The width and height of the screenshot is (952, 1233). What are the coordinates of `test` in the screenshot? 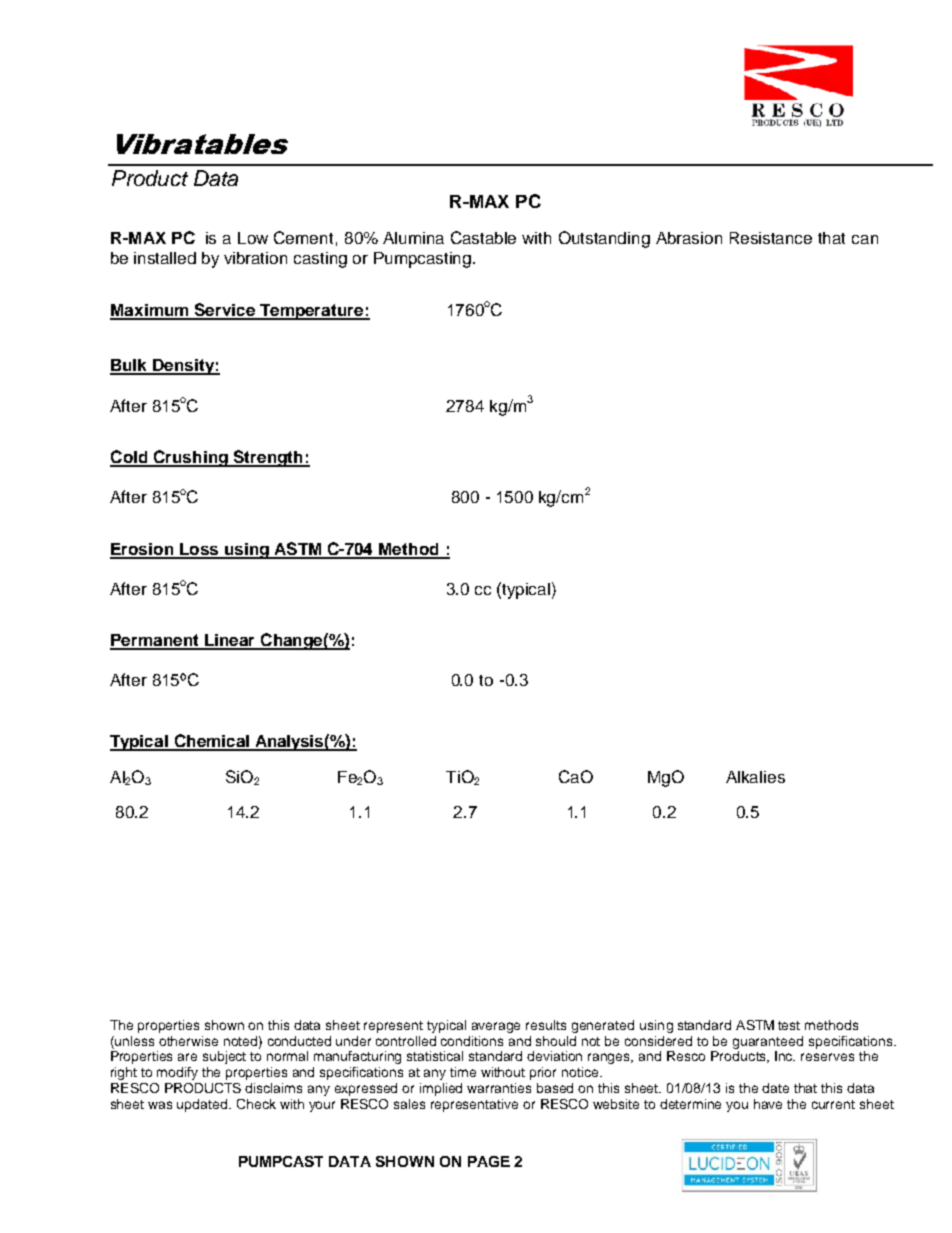 It's located at (789, 1025).
